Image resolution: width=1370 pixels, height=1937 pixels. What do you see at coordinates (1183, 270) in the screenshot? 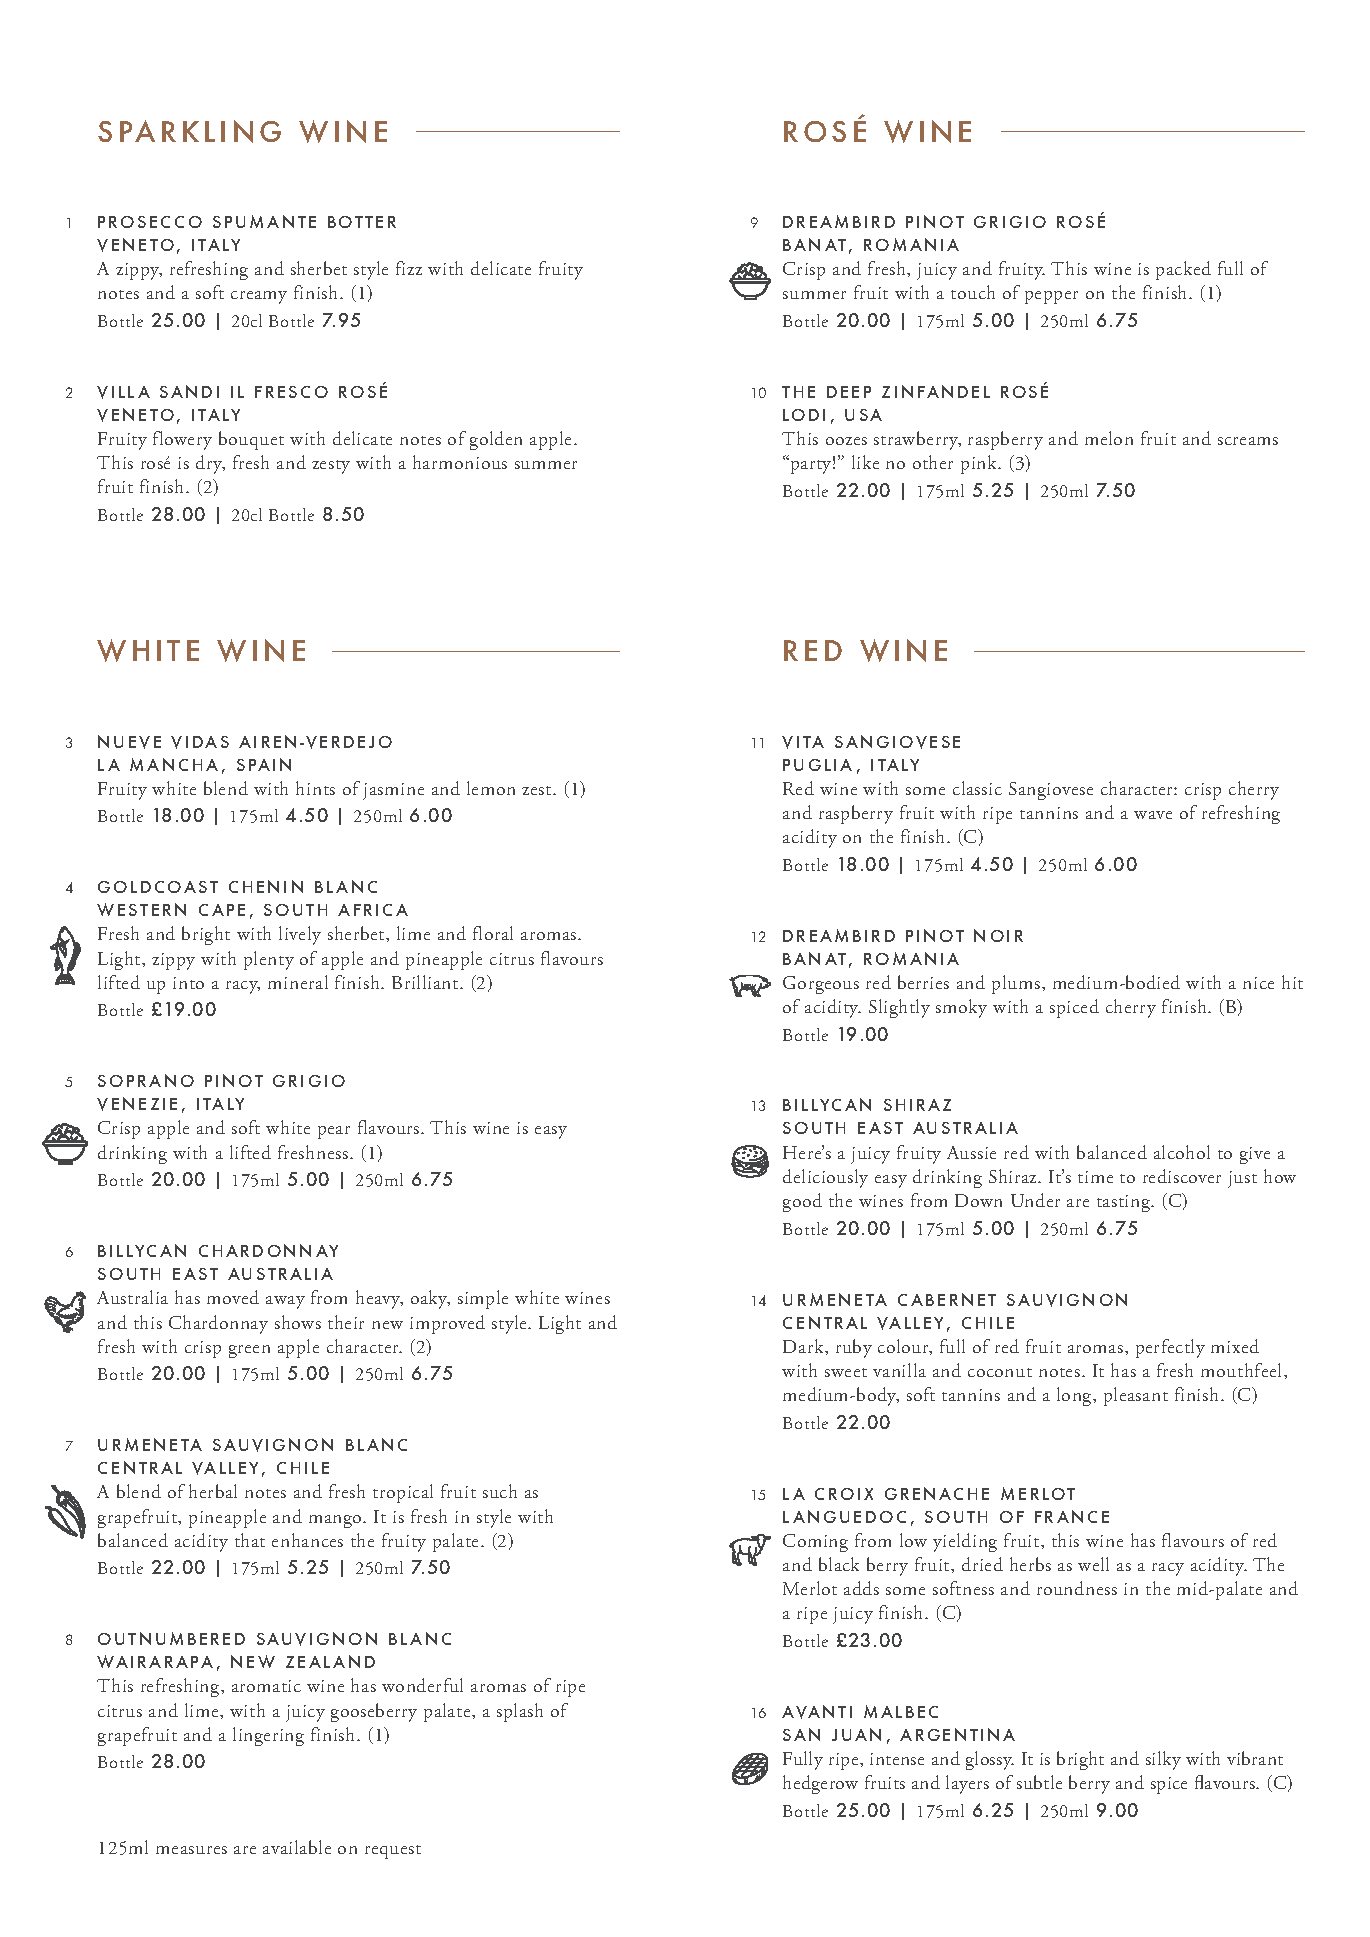
I see `packed` at bounding box center [1183, 270].
